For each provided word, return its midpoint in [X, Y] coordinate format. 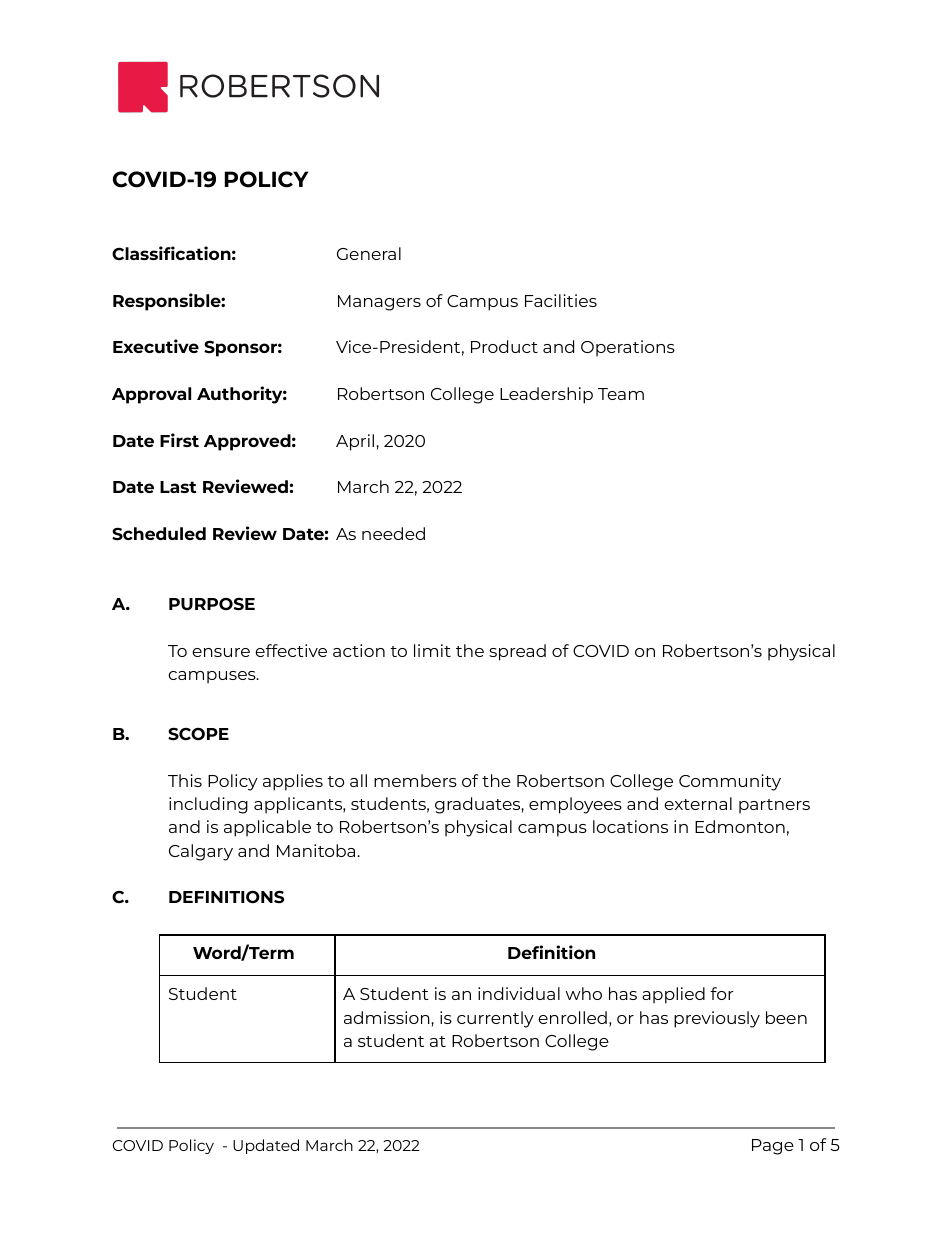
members [415, 780]
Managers [379, 303]
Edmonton [740, 826]
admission [388, 1017]
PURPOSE [212, 604]
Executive [156, 346]
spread [517, 652]
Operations [628, 348]
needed [393, 533]
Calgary [201, 852]
